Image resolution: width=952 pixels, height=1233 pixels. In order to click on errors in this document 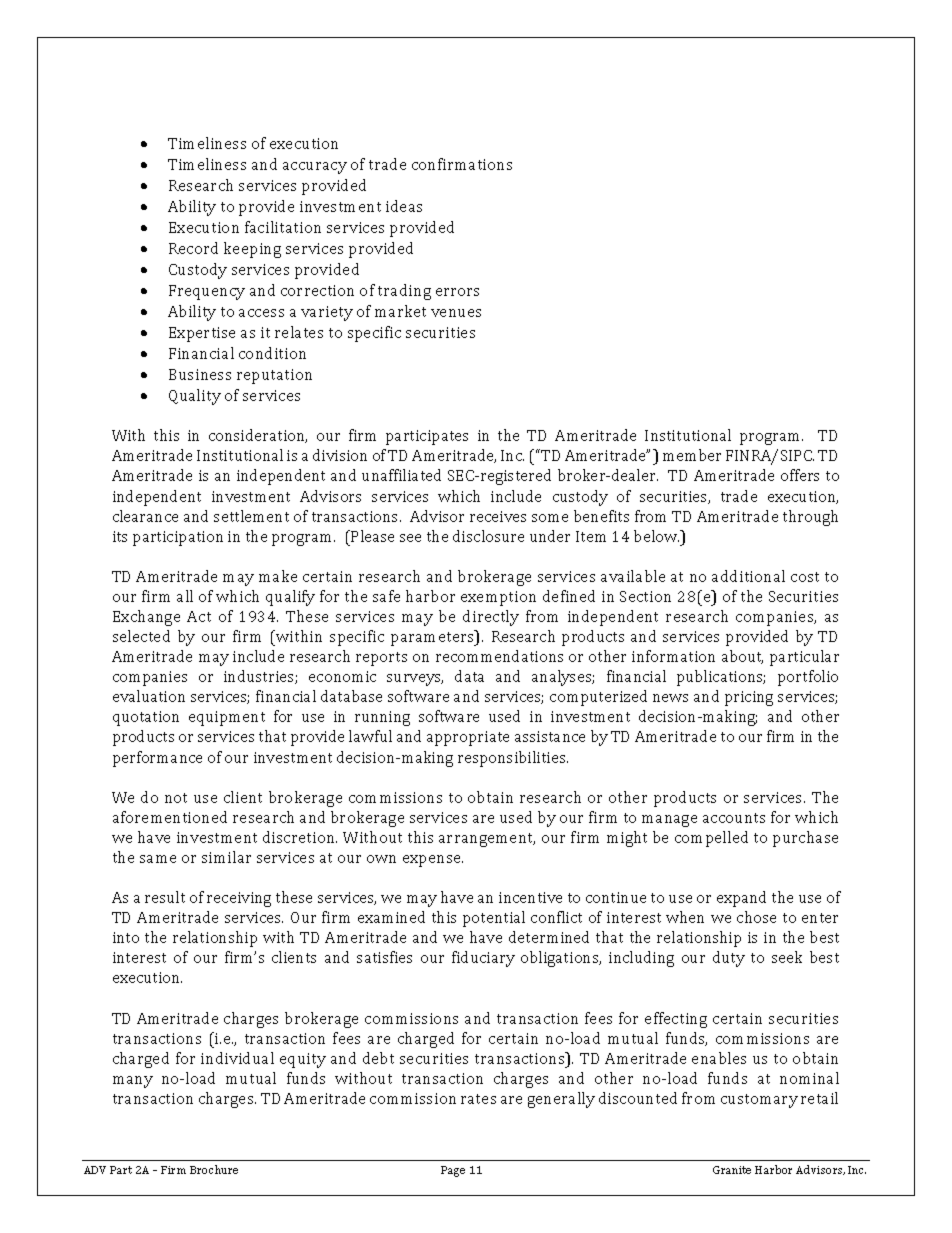, I will do `click(457, 292)`.
